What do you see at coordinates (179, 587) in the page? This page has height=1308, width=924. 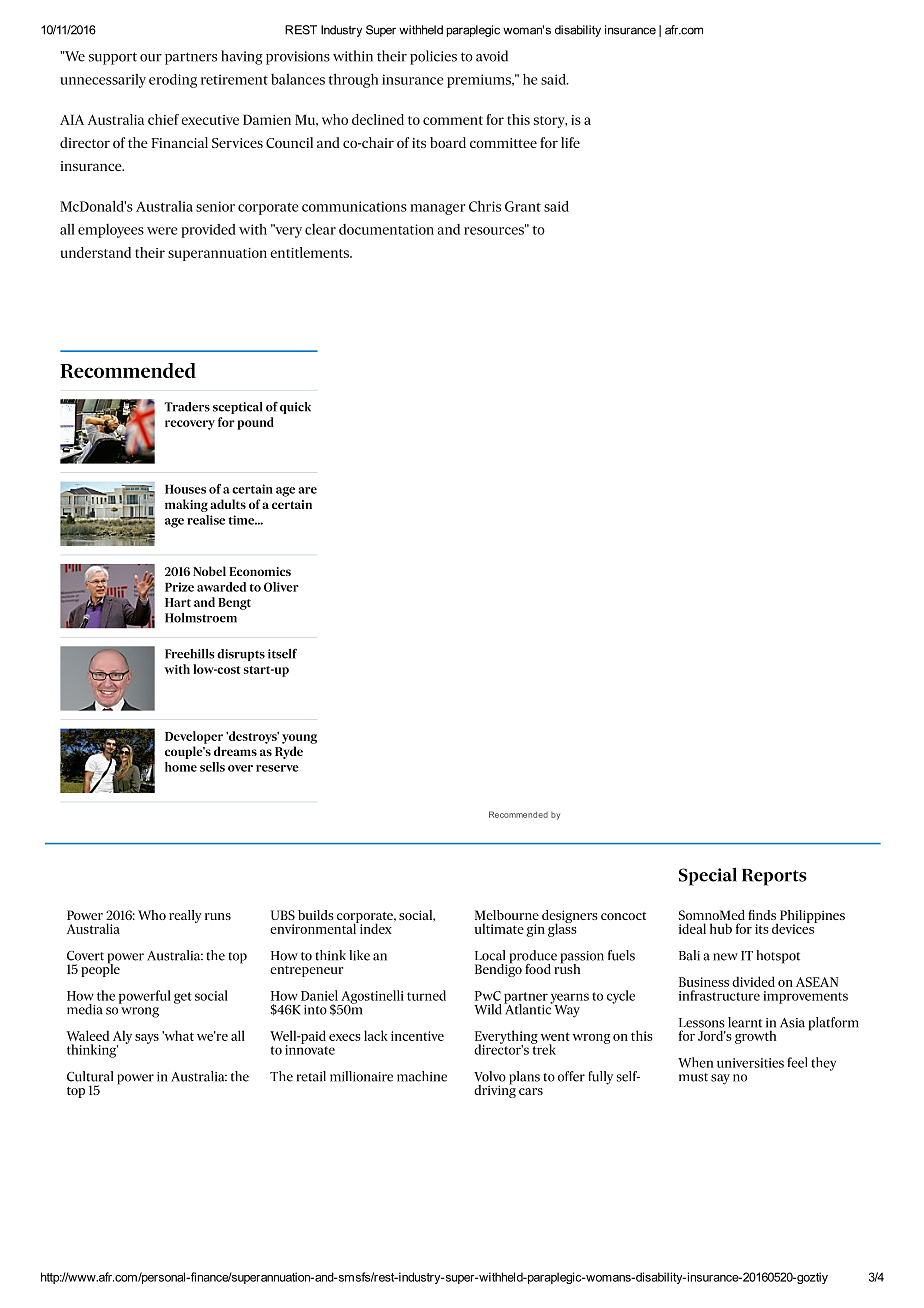 I see `Prize` at bounding box center [179, 587].
